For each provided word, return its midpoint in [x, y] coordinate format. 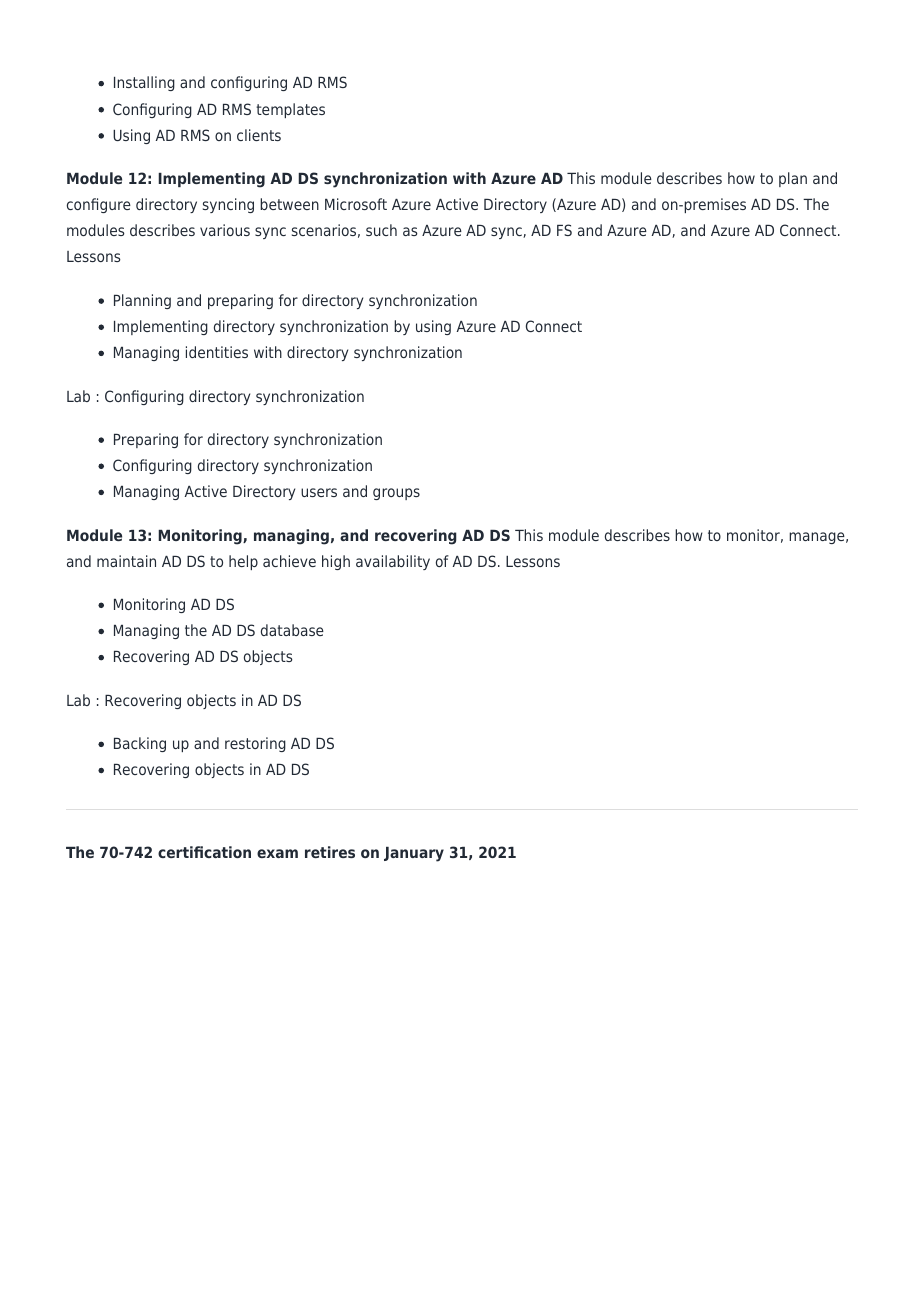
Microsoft [356, 204]
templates [290, 110]
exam [277, 853]
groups [396, 494]
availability [393, 562]
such [381, 230]
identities [217, 352]
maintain [126, 561]
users [319, 492]
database [292, 630]
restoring [255, 744]
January [414, 854]
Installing [144, 83]
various [225, 230]
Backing [140, 744]
